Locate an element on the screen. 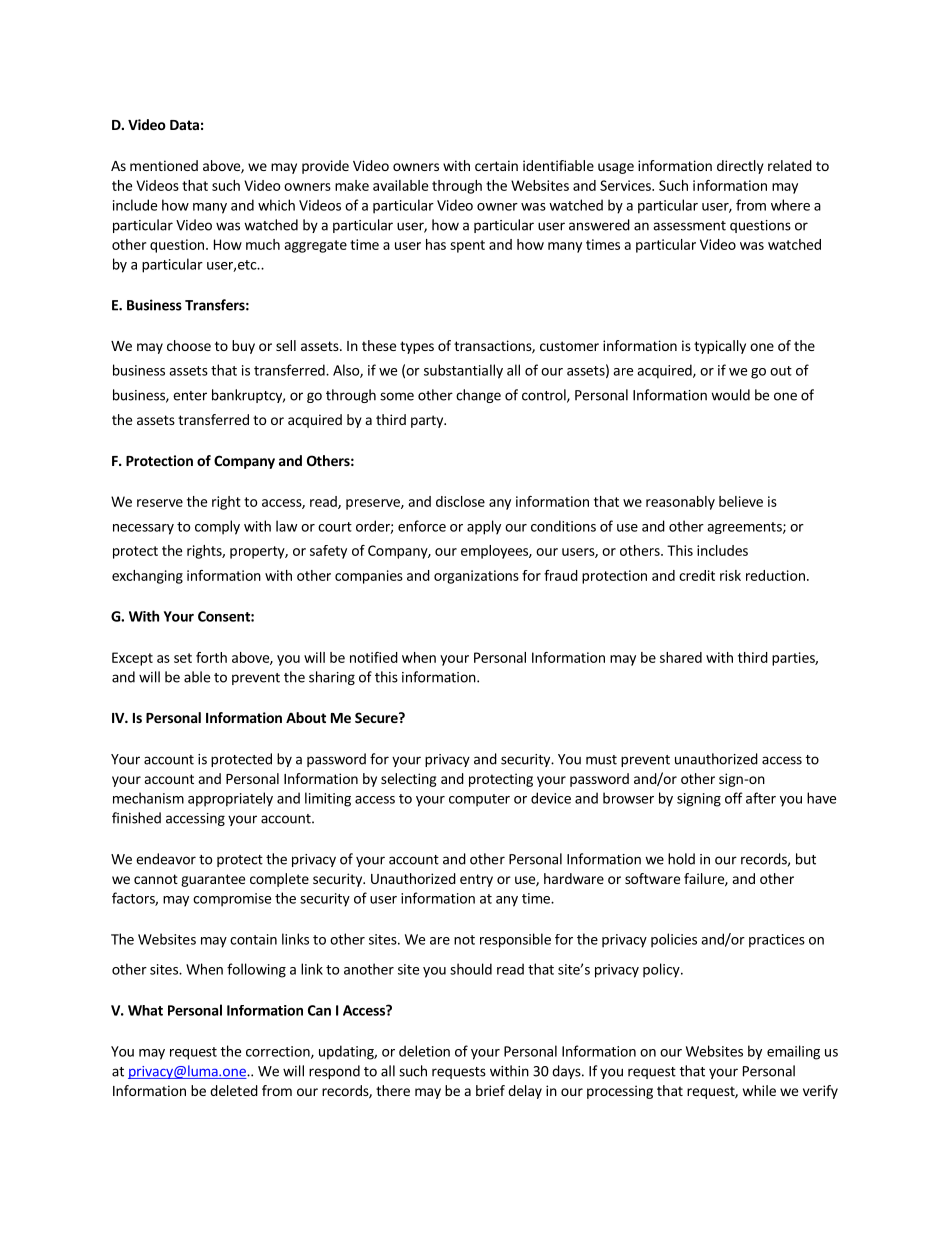 The image size is (952, 1233). computer is located at coordinates (479, 800).
